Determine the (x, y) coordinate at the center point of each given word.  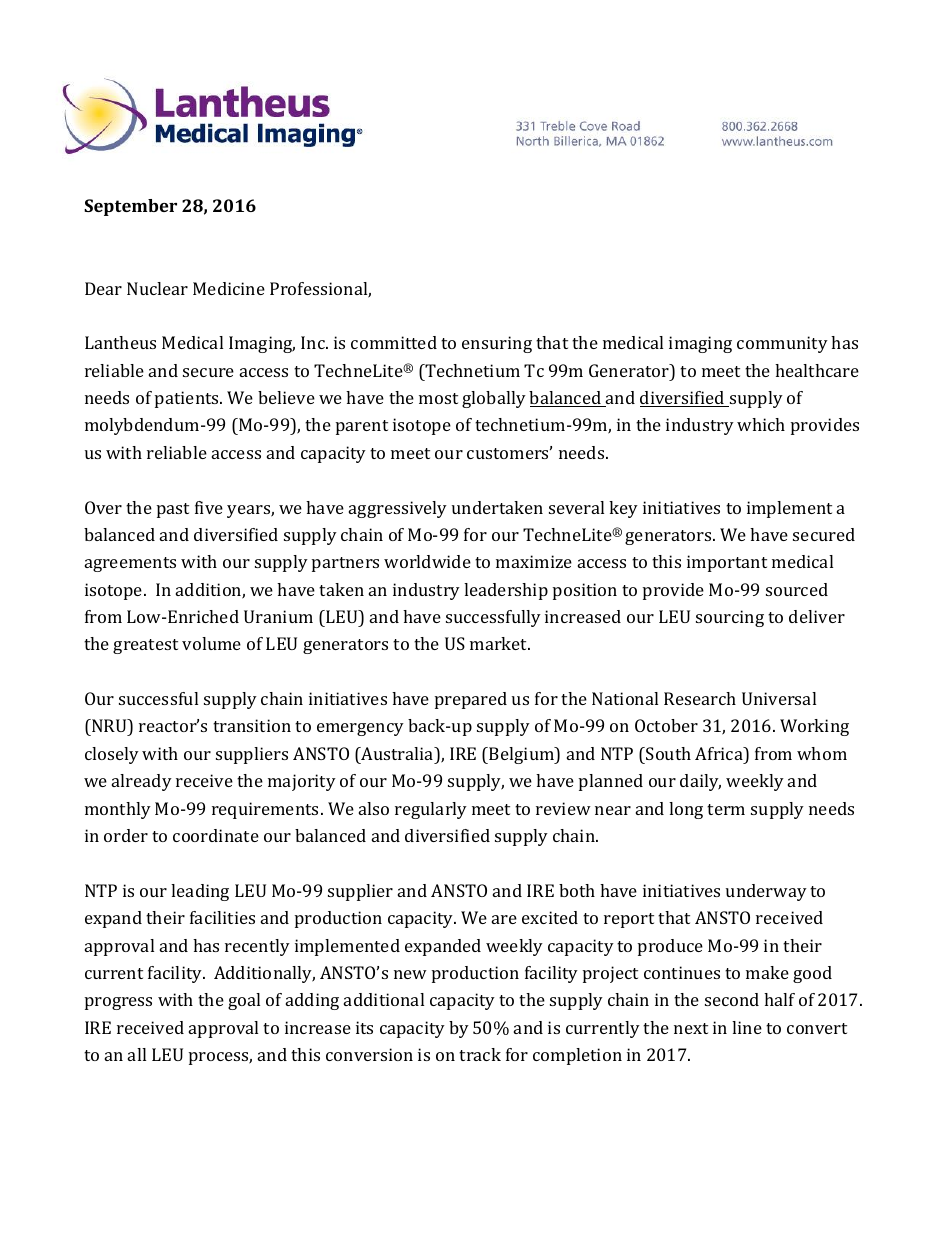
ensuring (497, 344)
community (782, 344)
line (747, 1027)
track (480, 1054)
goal (244, 1001)
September (130, 207)
